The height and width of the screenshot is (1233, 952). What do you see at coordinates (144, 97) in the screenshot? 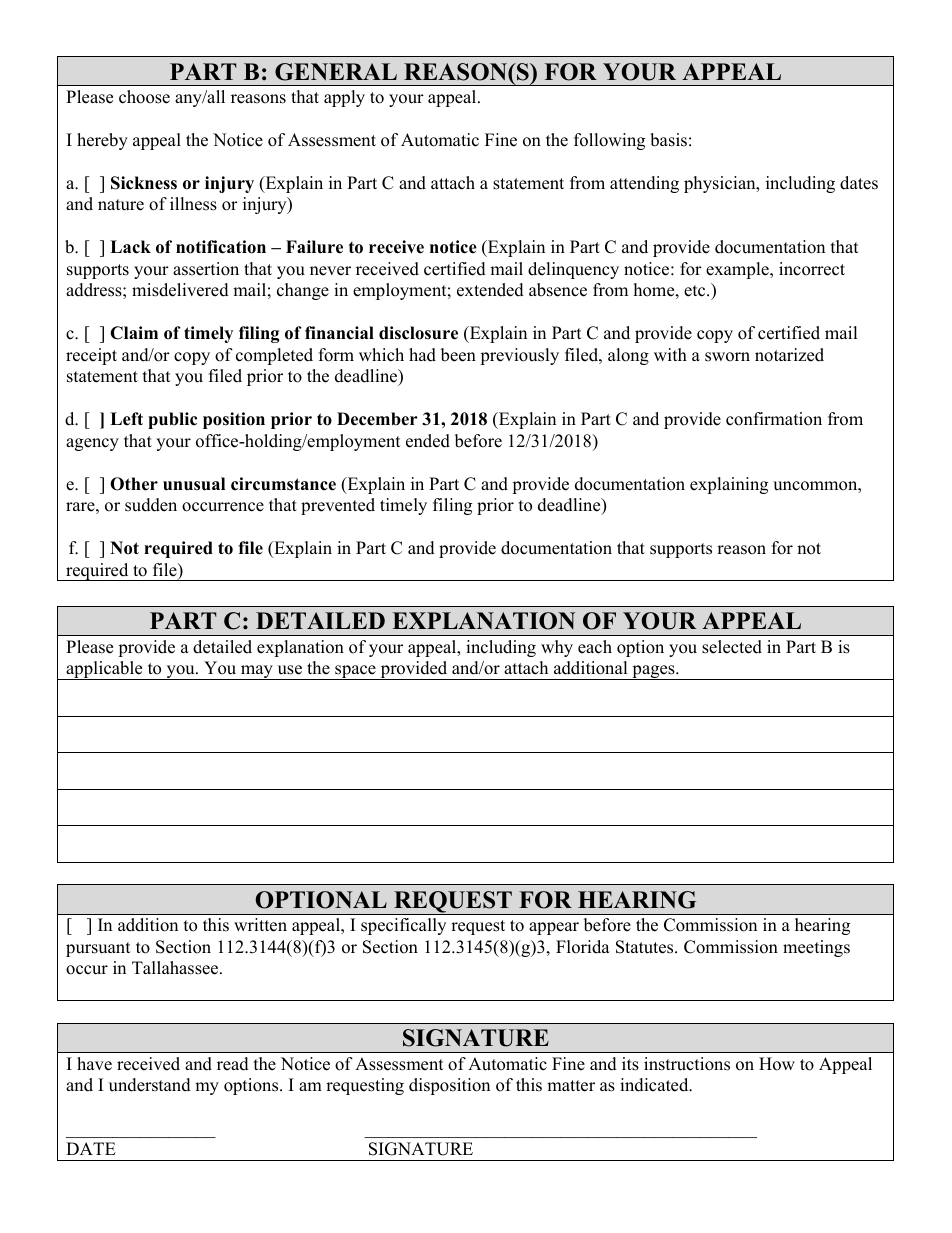
I see `choose` at bounding box center [144, 97].
